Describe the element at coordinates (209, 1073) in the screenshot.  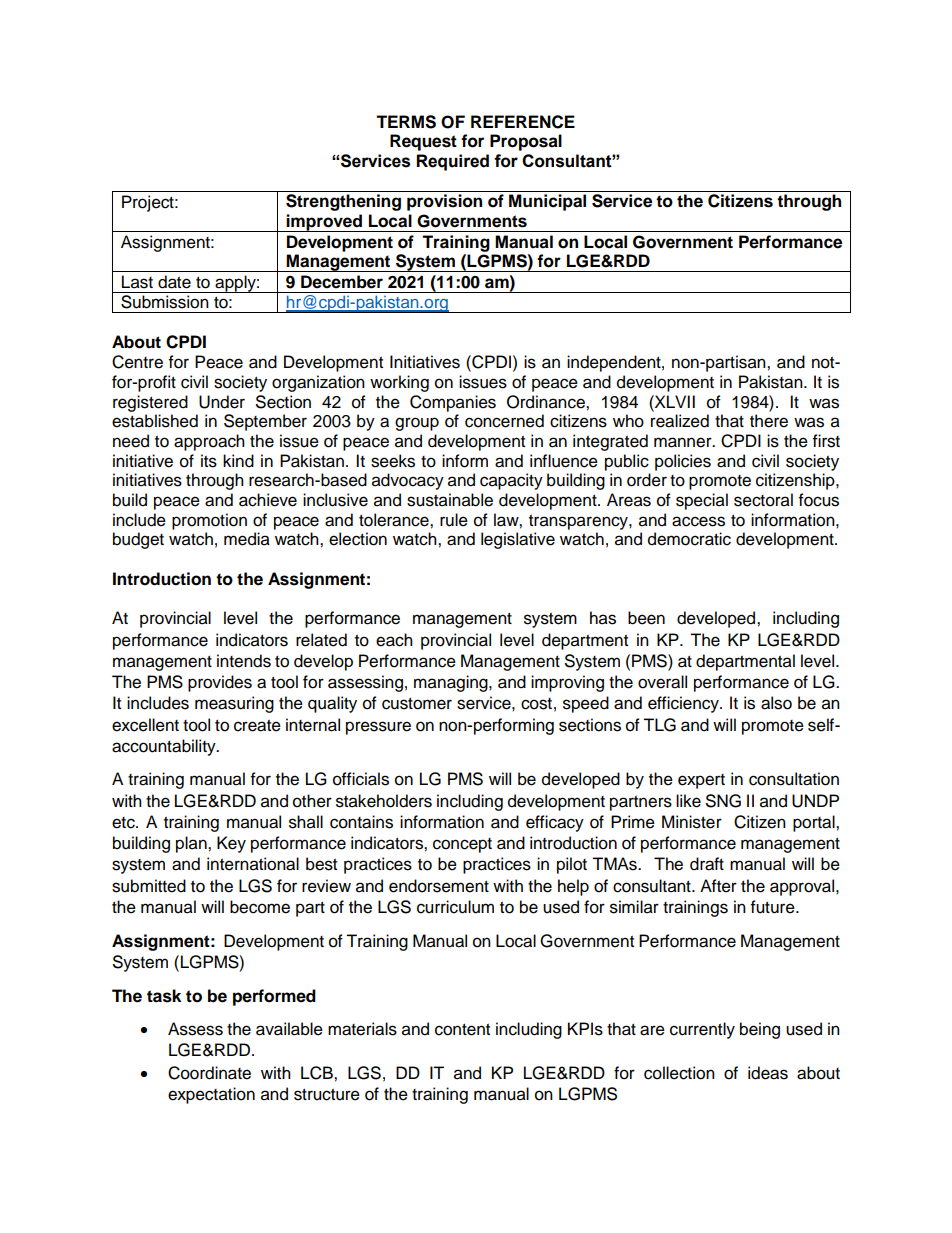
I see `Coordinate` at that location.
